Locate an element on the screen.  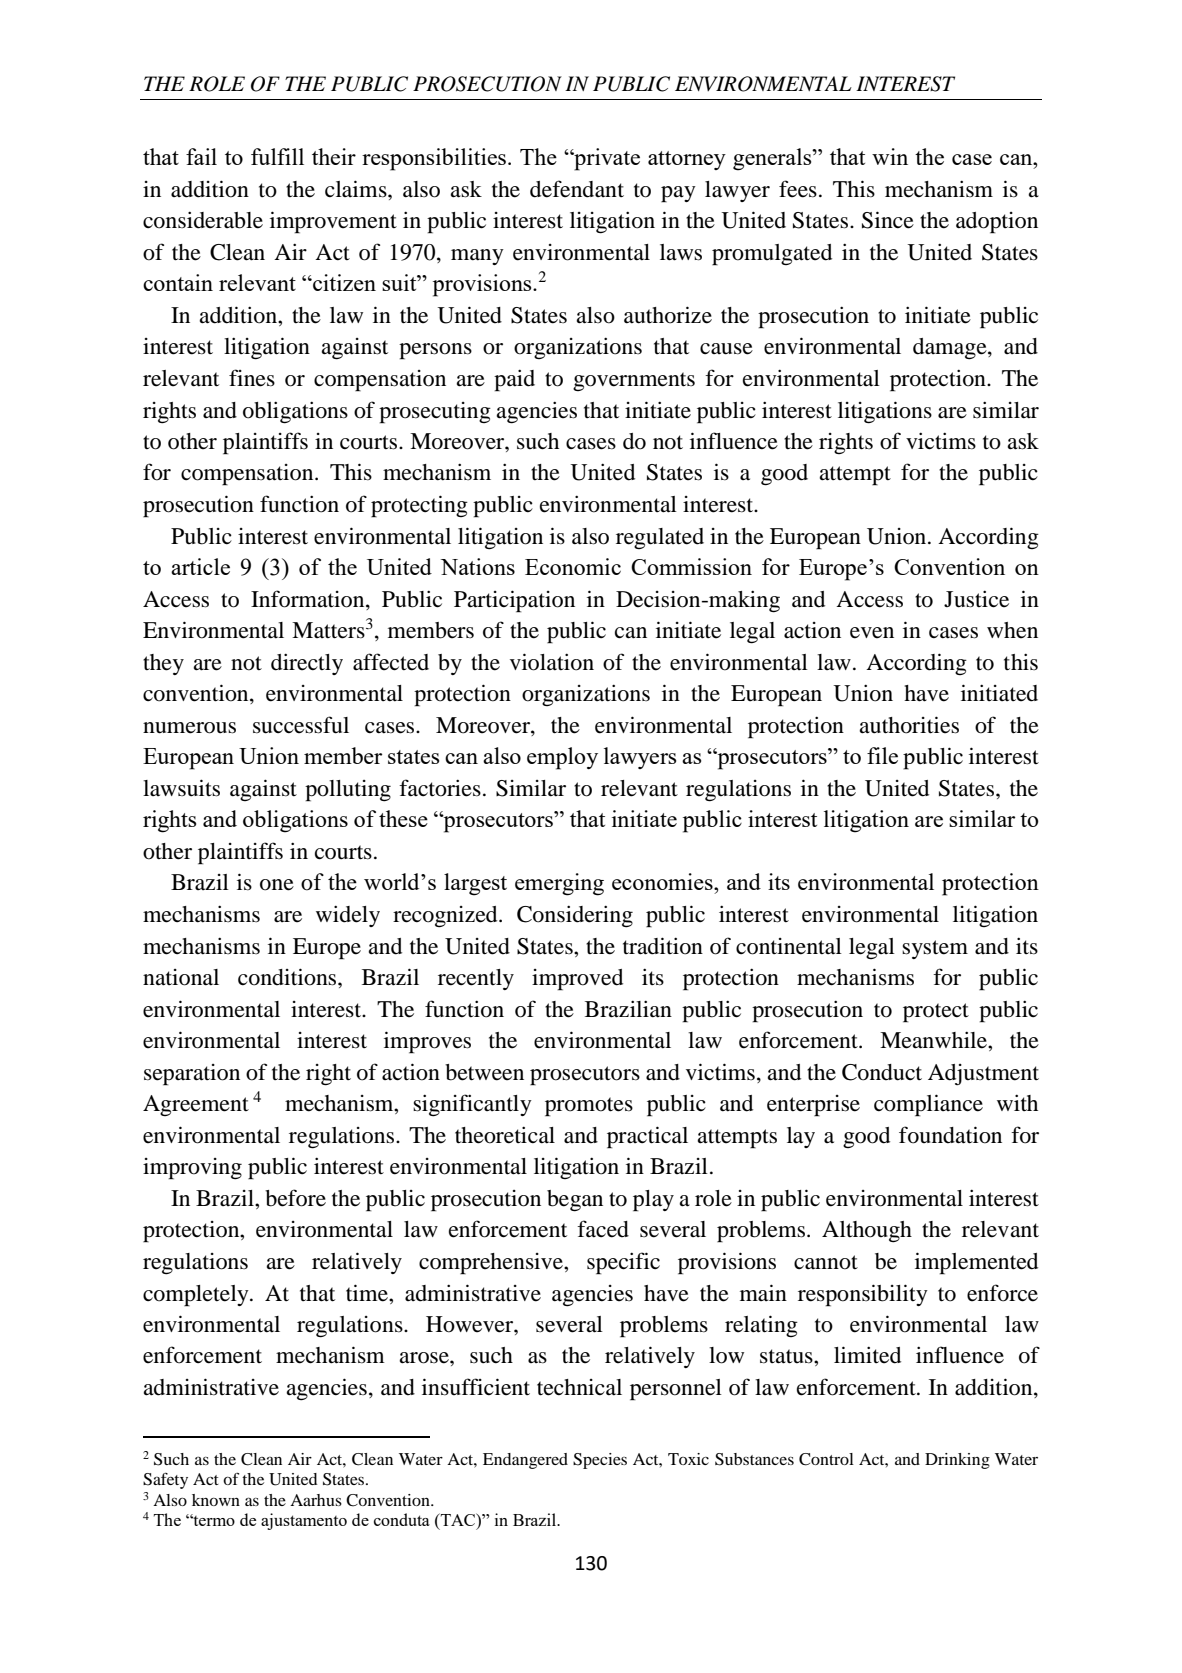
known is located at coordinates (216, 1500).
